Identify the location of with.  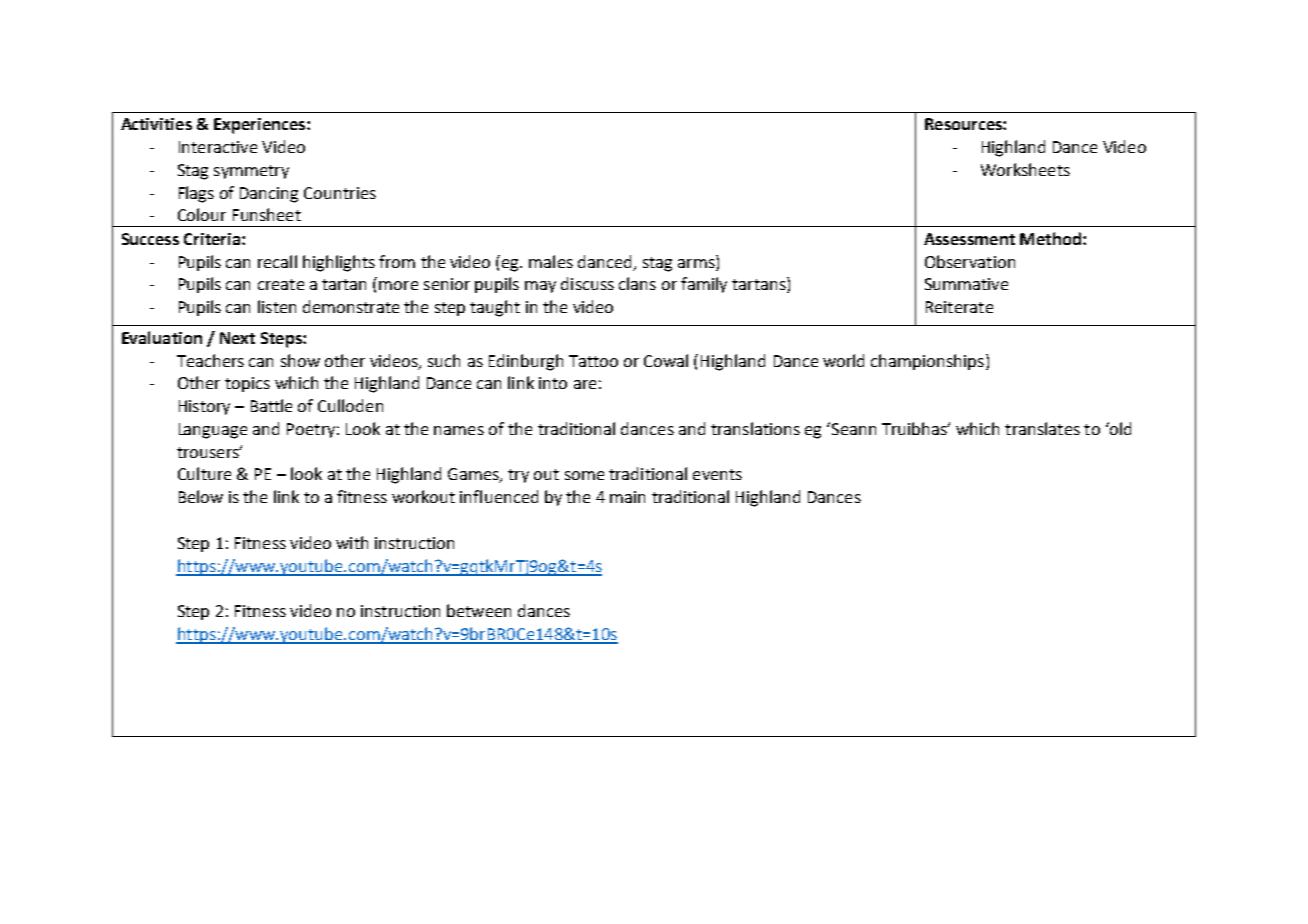
(352, 542).
